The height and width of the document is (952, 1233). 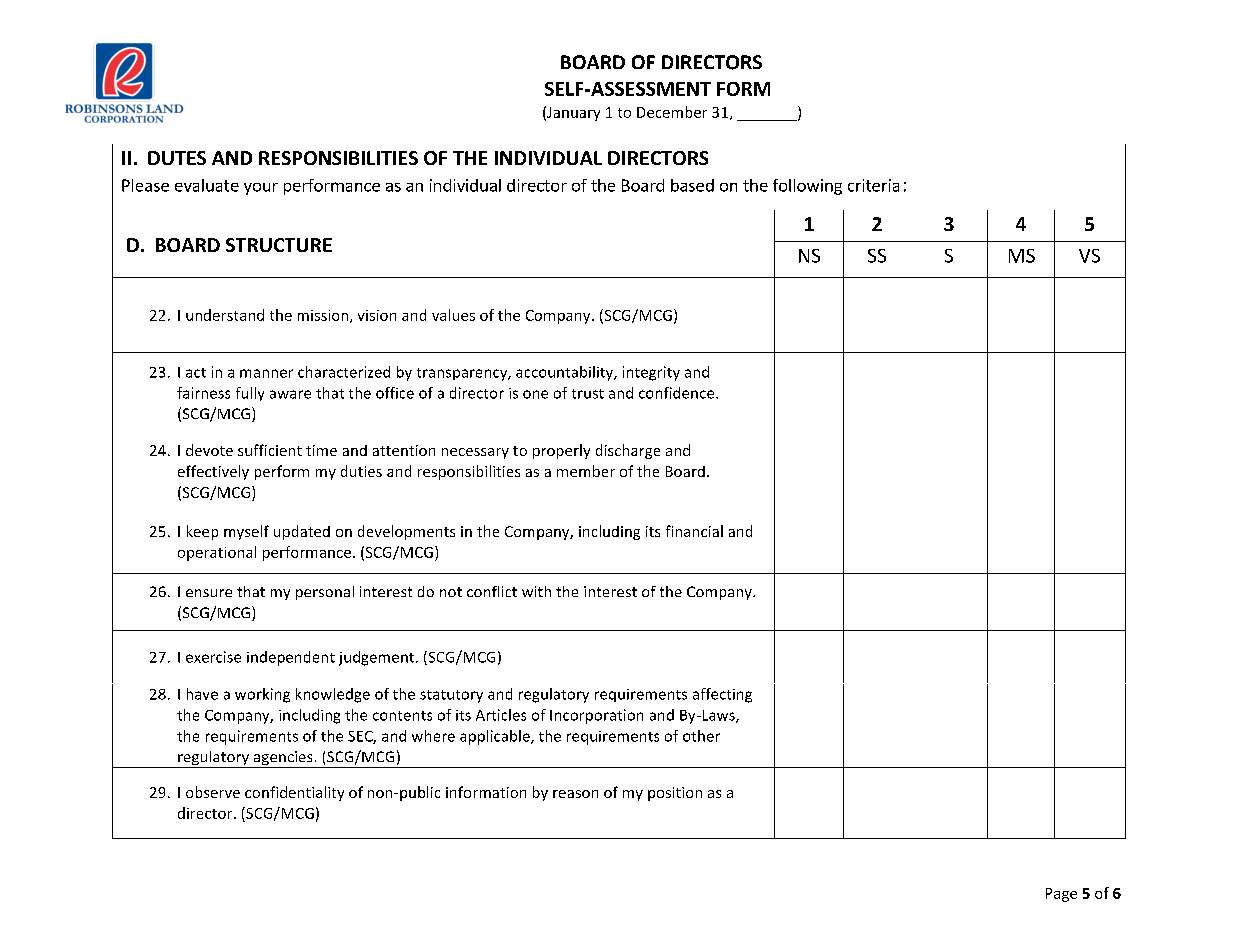 I want to click on Incorporation, so click(x=596, y=716).
